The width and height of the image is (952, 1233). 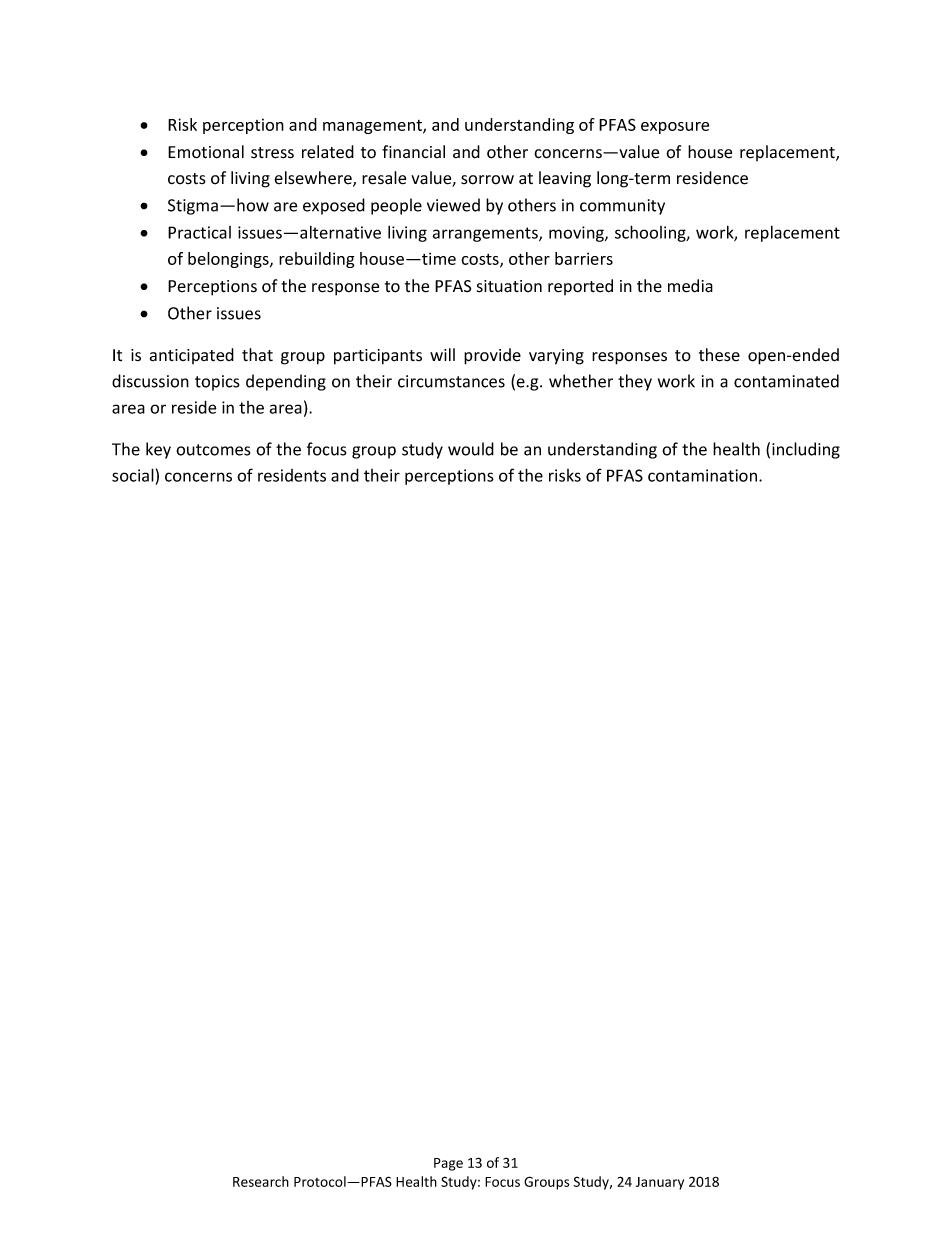 What do you see at coordinates (675, 128) in the image?
I see `exposure` at bounding box center [675, 128].
